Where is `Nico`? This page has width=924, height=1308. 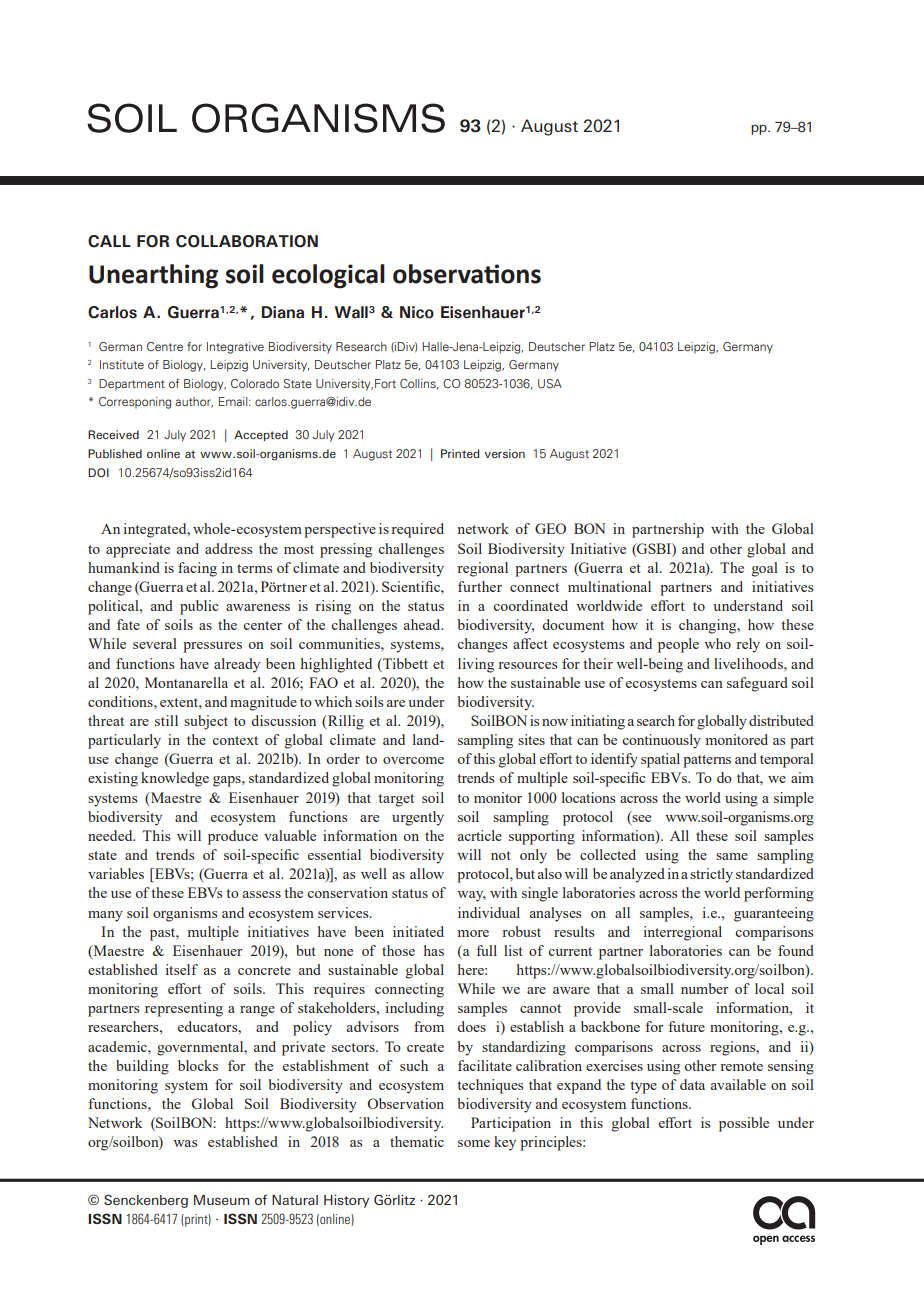
Nico is located at coordinates (417, 312).
